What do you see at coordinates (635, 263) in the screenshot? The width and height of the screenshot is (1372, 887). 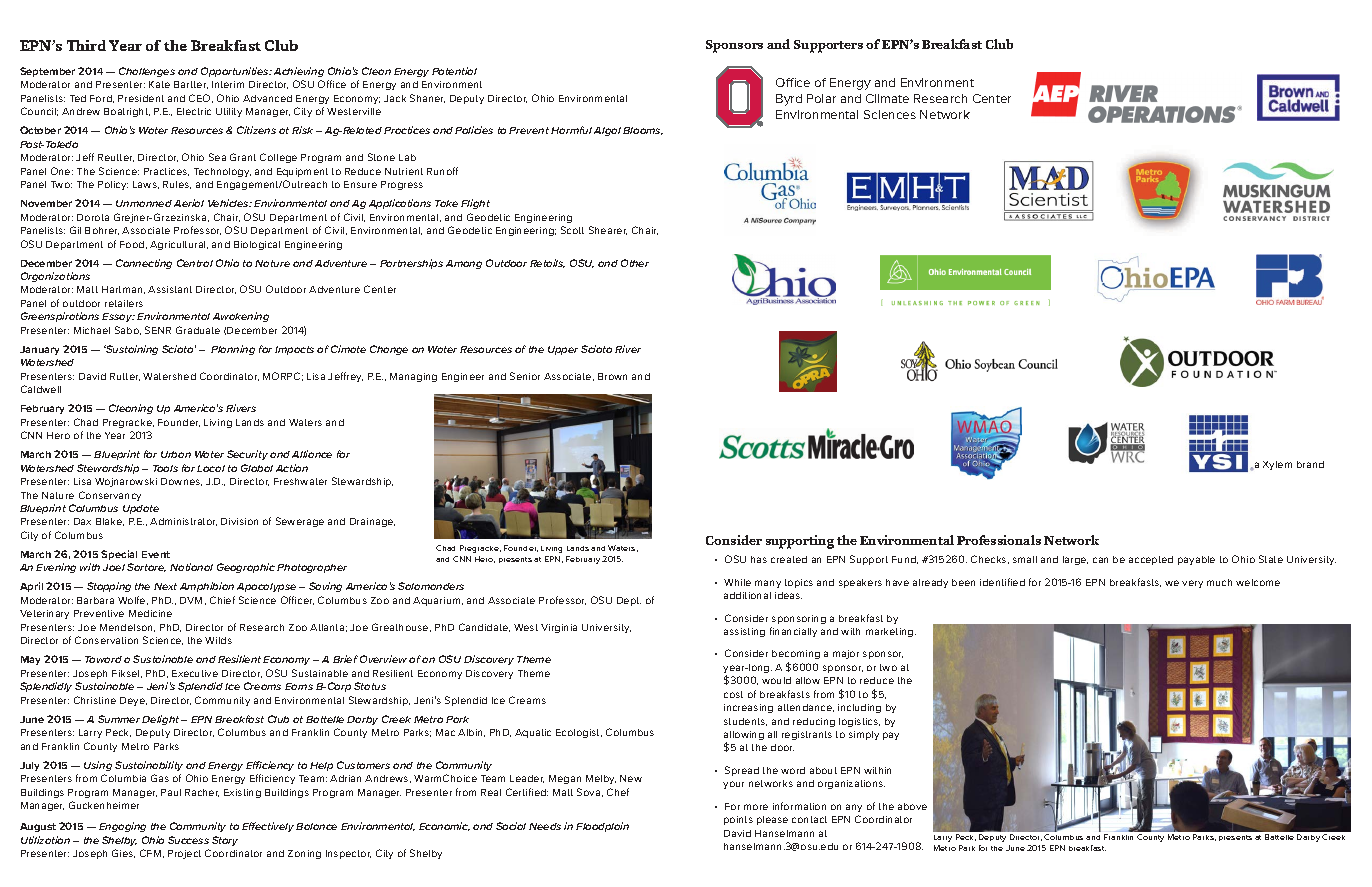 I see `Other` at bounding box center [635, 263].
